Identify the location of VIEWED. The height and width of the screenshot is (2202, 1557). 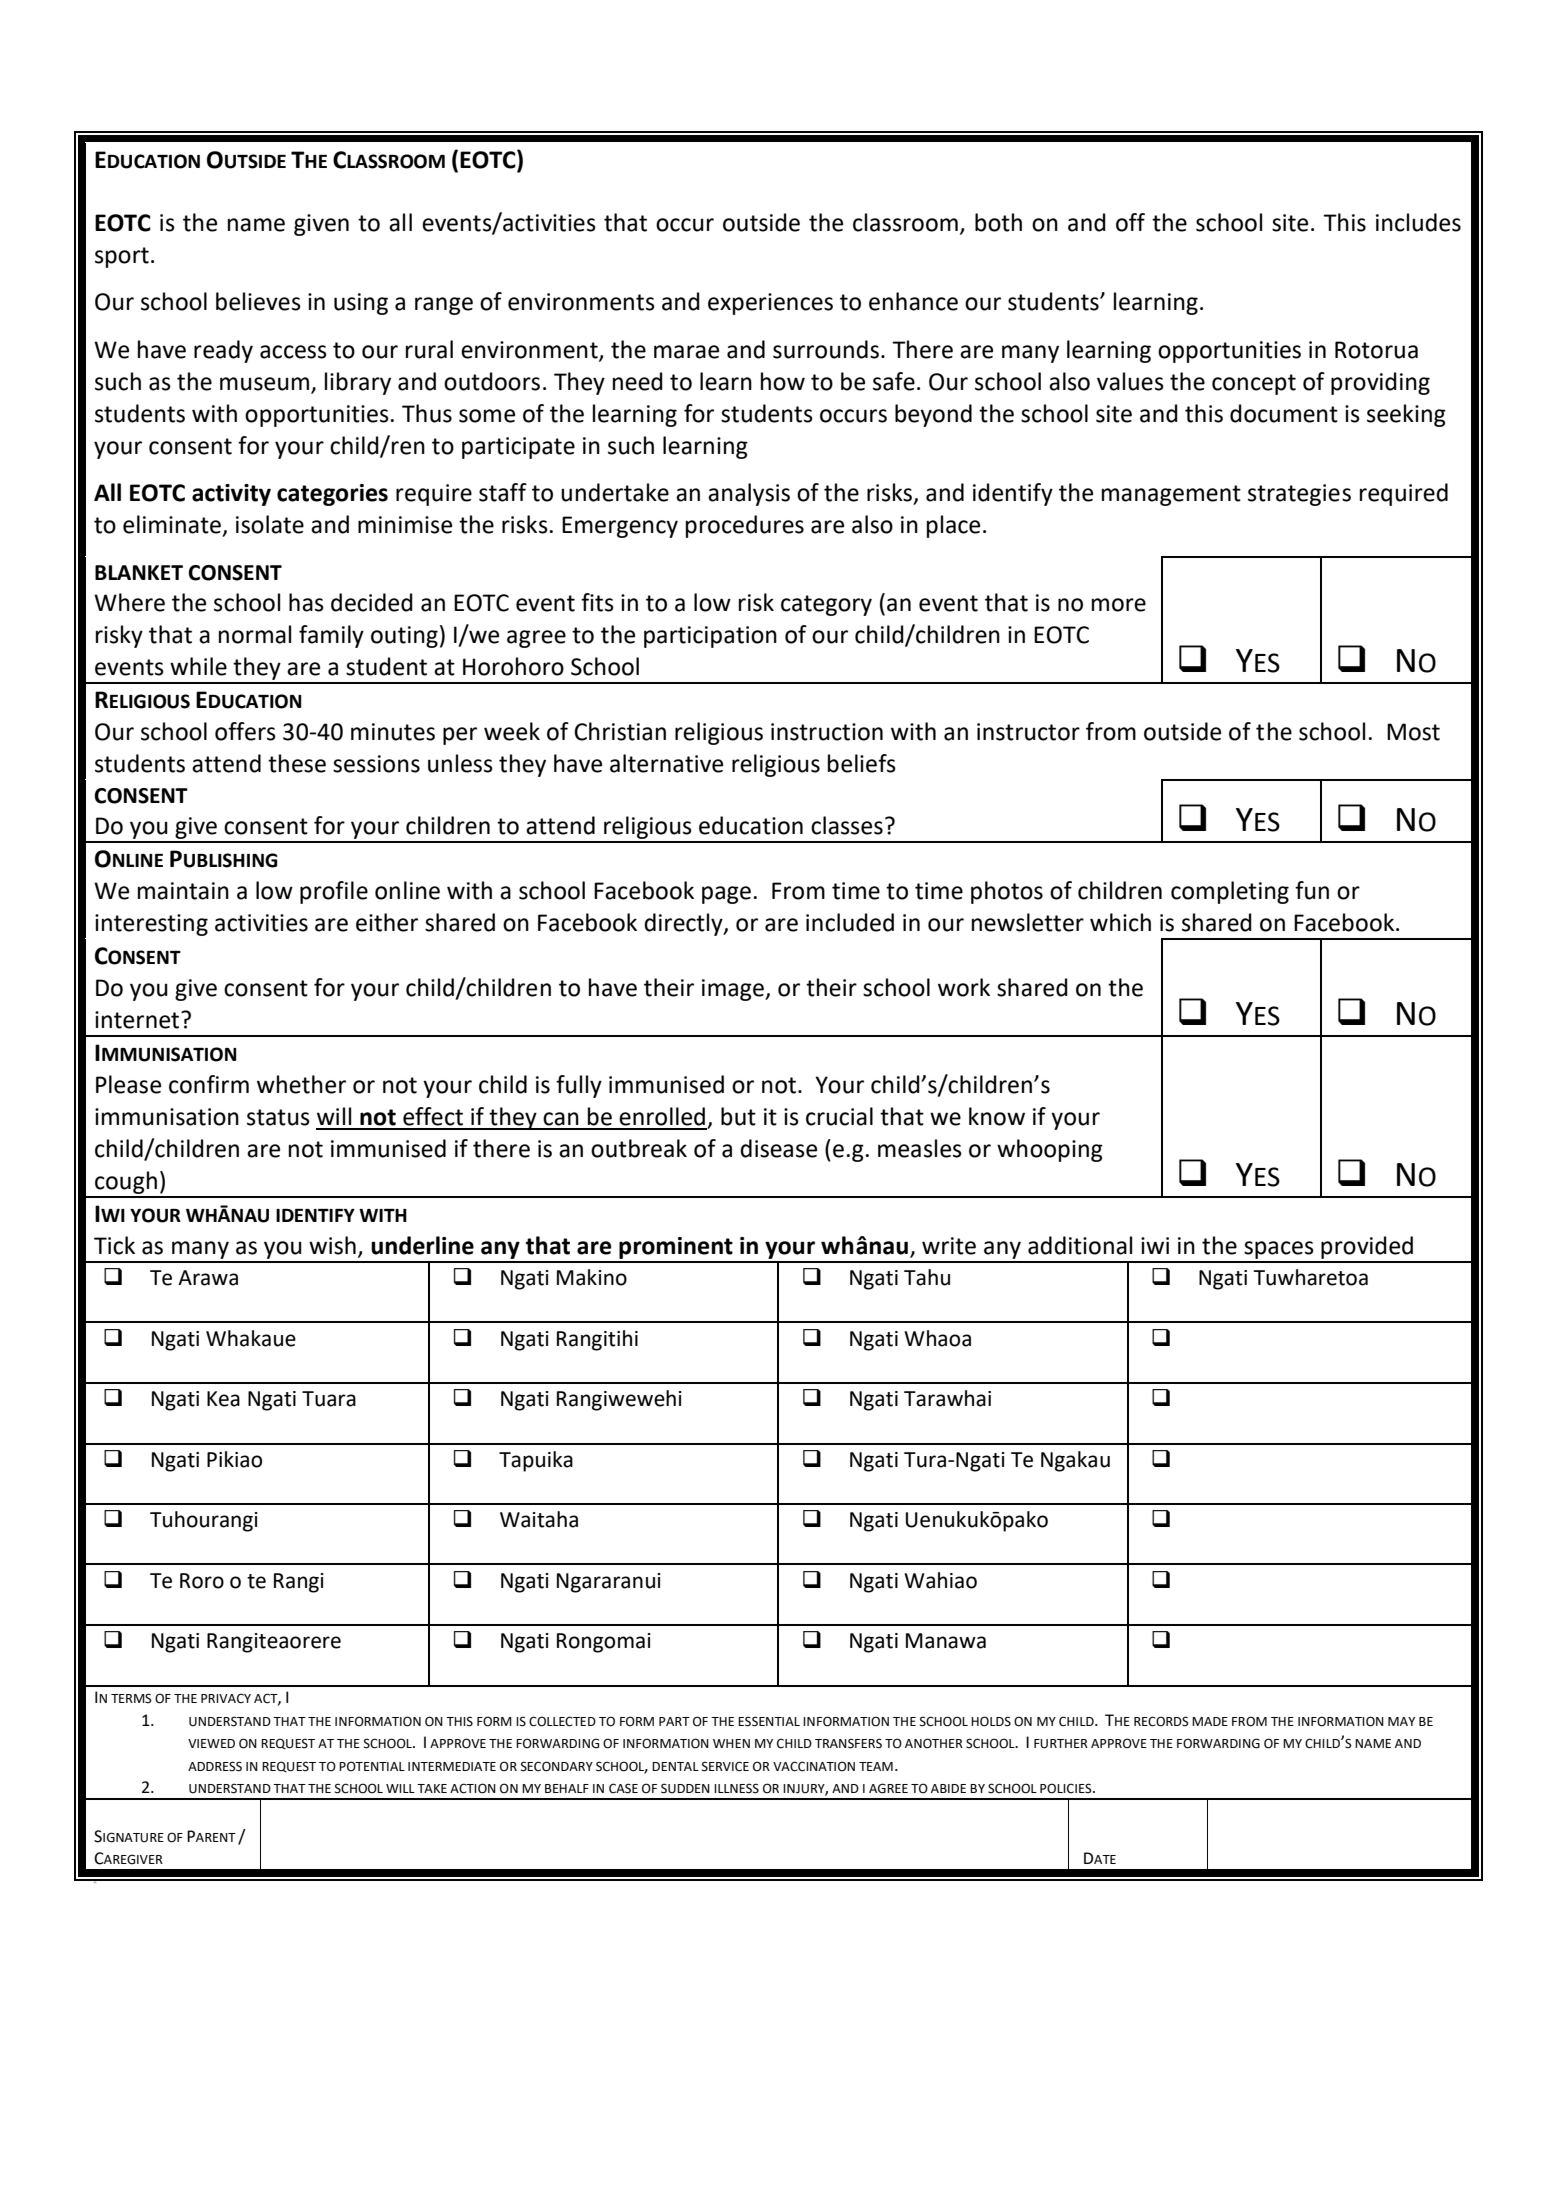
(211, 1743).
